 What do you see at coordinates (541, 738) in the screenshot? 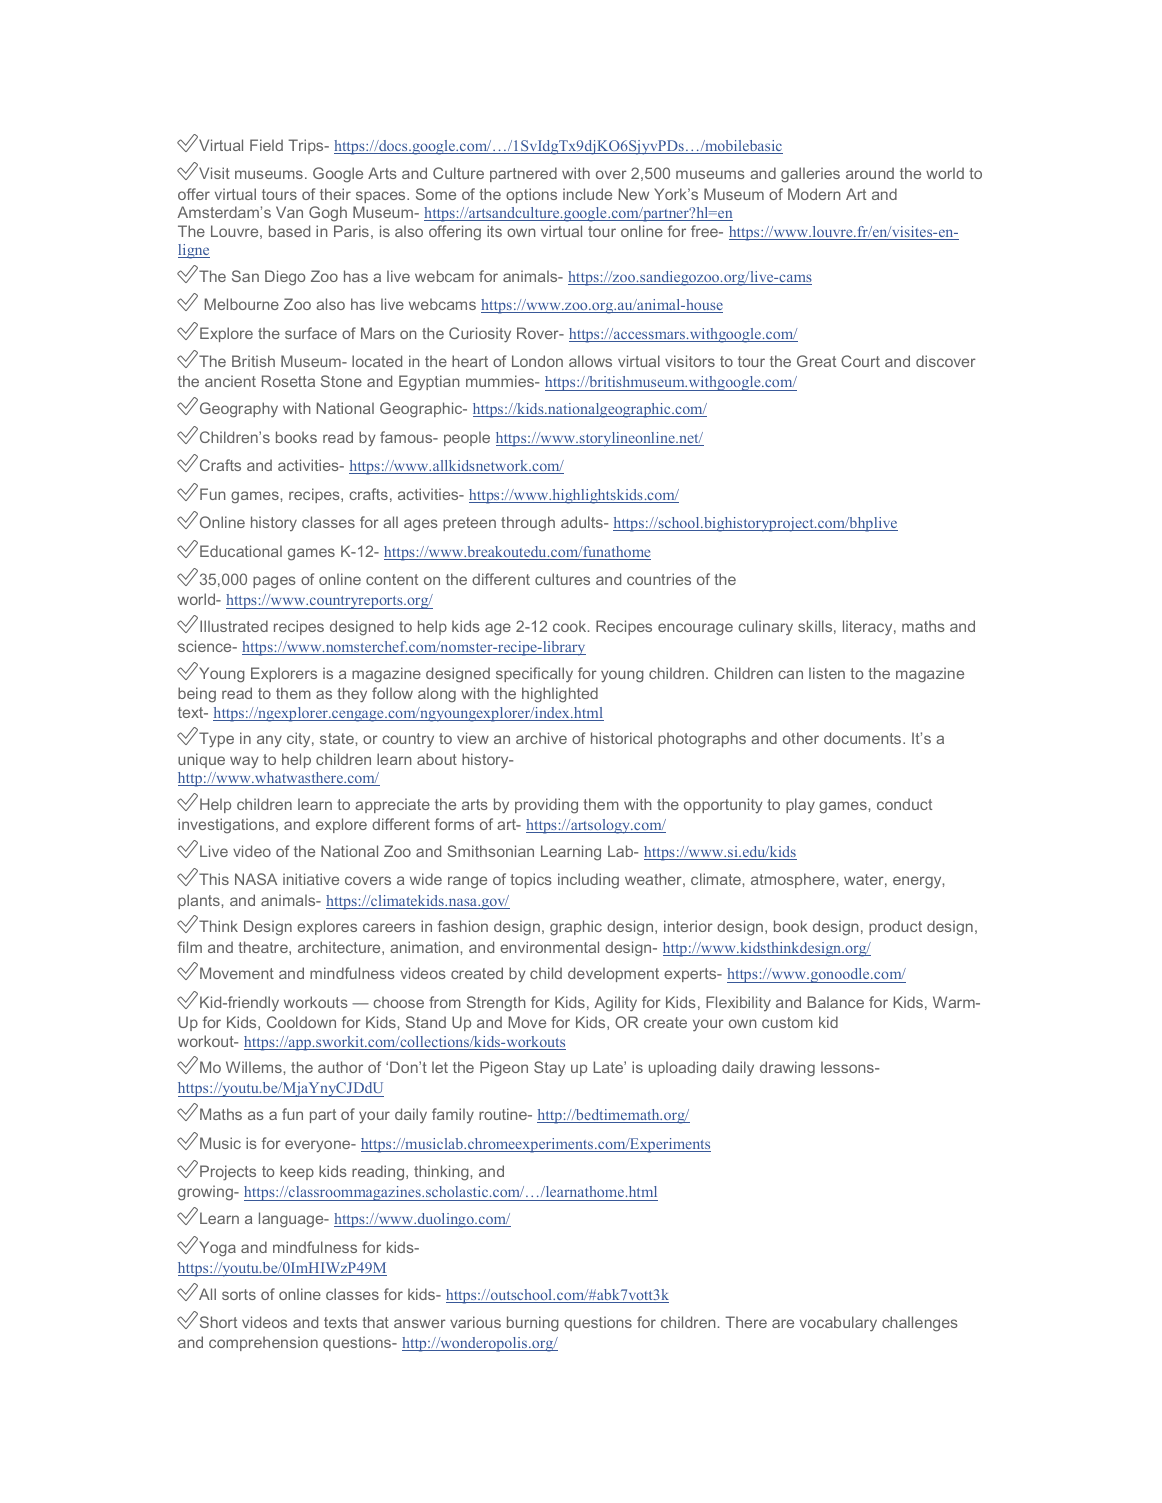
I see `archive` at bounding box center [541, 738].
